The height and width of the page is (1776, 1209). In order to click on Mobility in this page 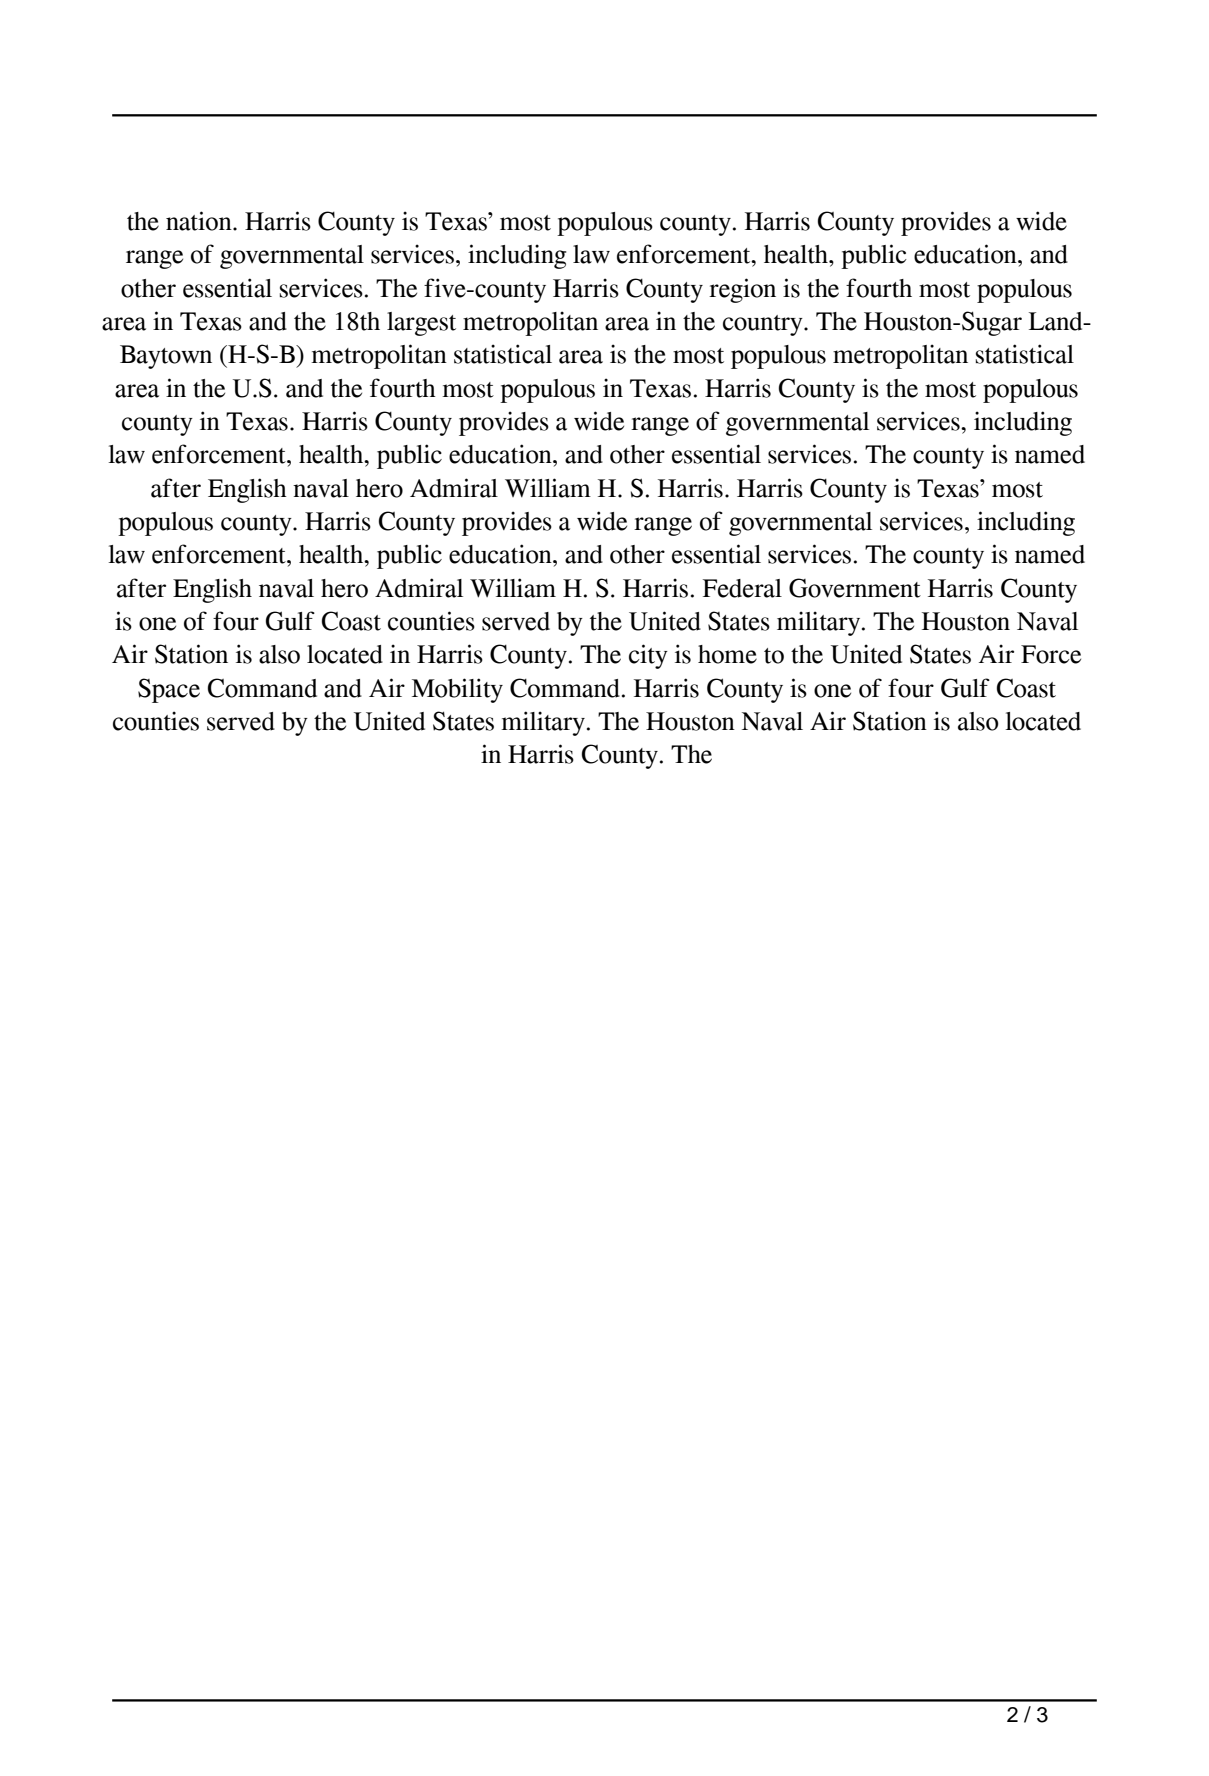, I will do `click(457, 690)`.
